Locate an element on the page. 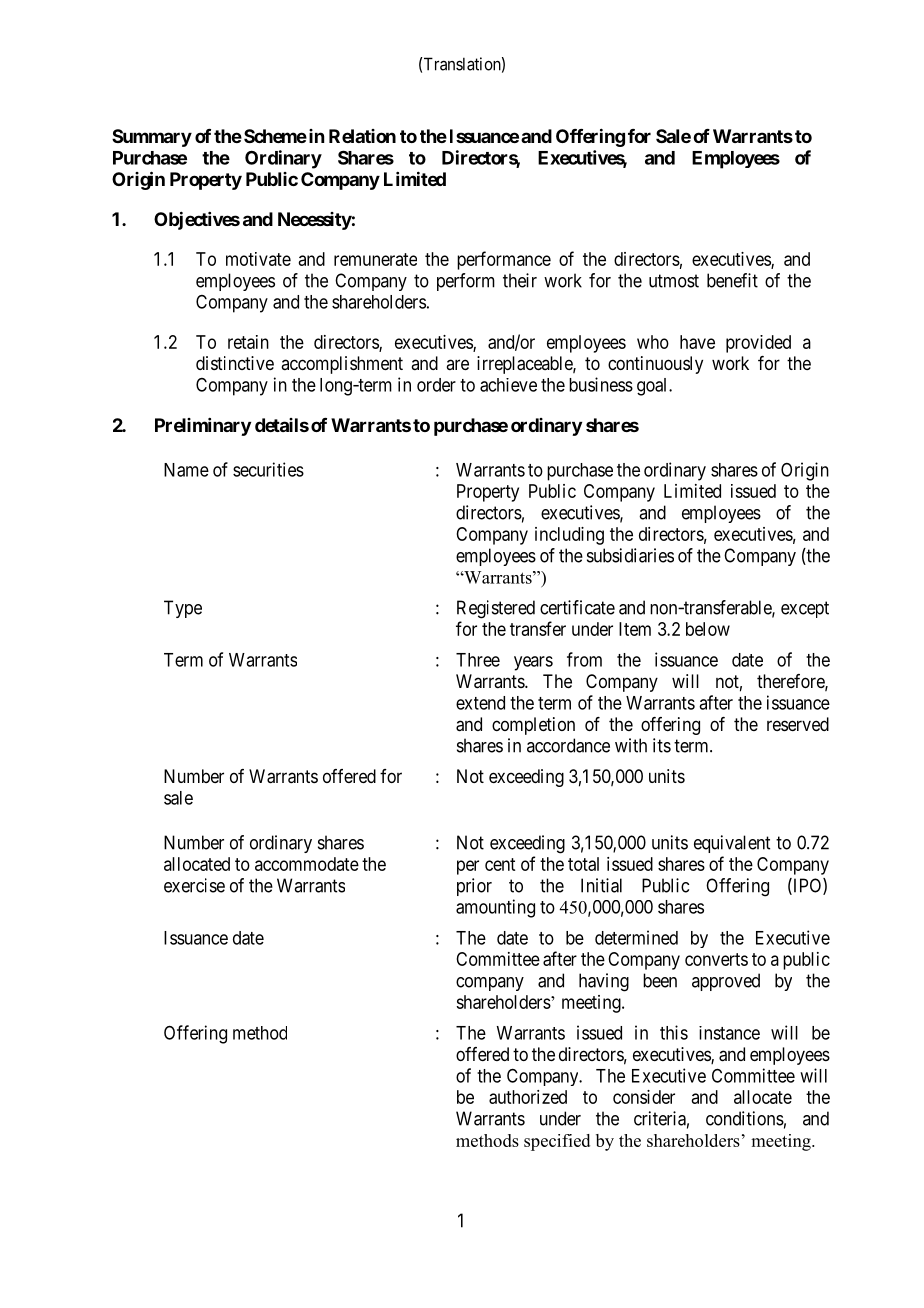 The height and width of the document is (1308, 924). benefit is located at coordinates (732, 280).
